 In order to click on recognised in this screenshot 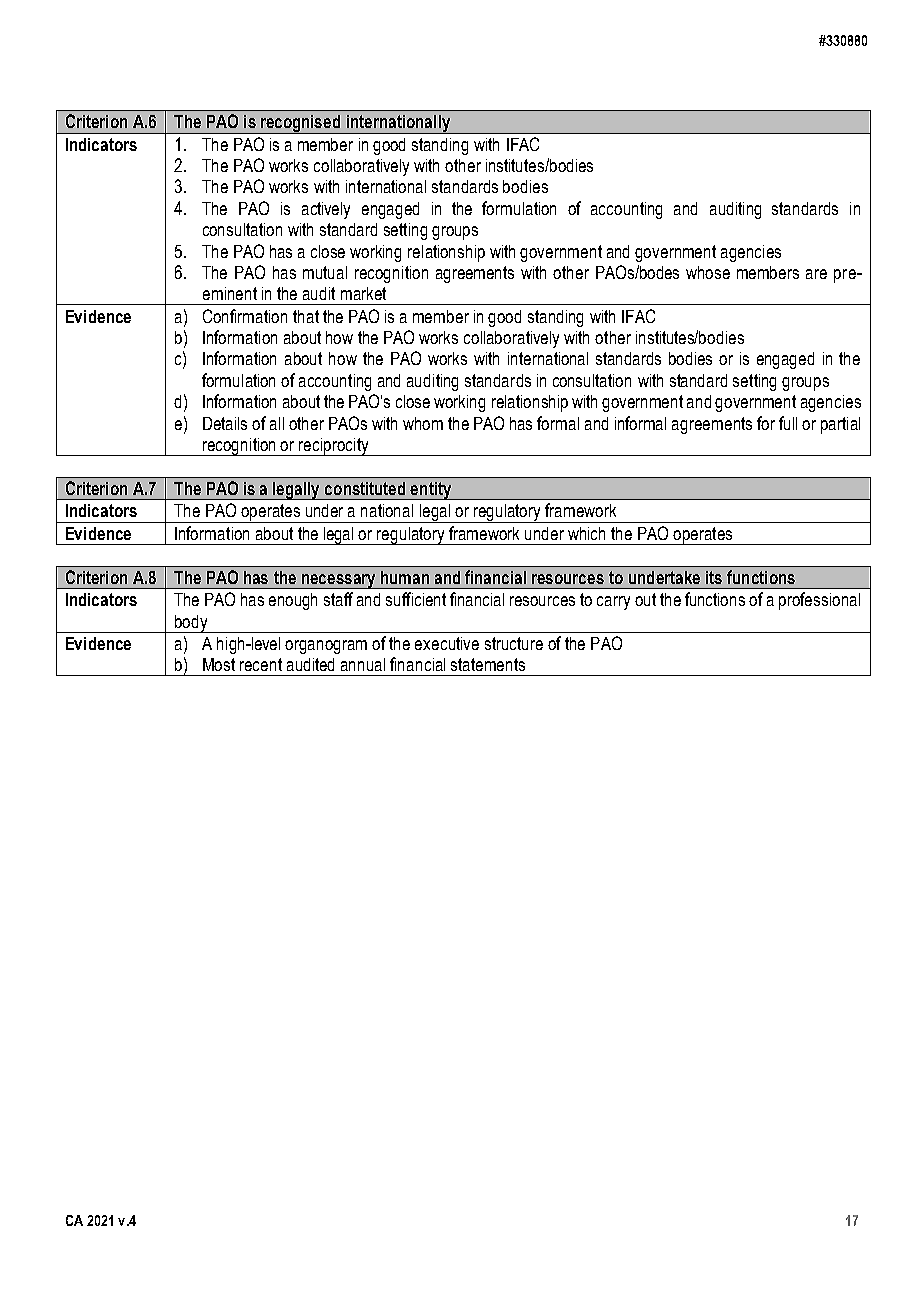, I will do `click(301, 124)`.
